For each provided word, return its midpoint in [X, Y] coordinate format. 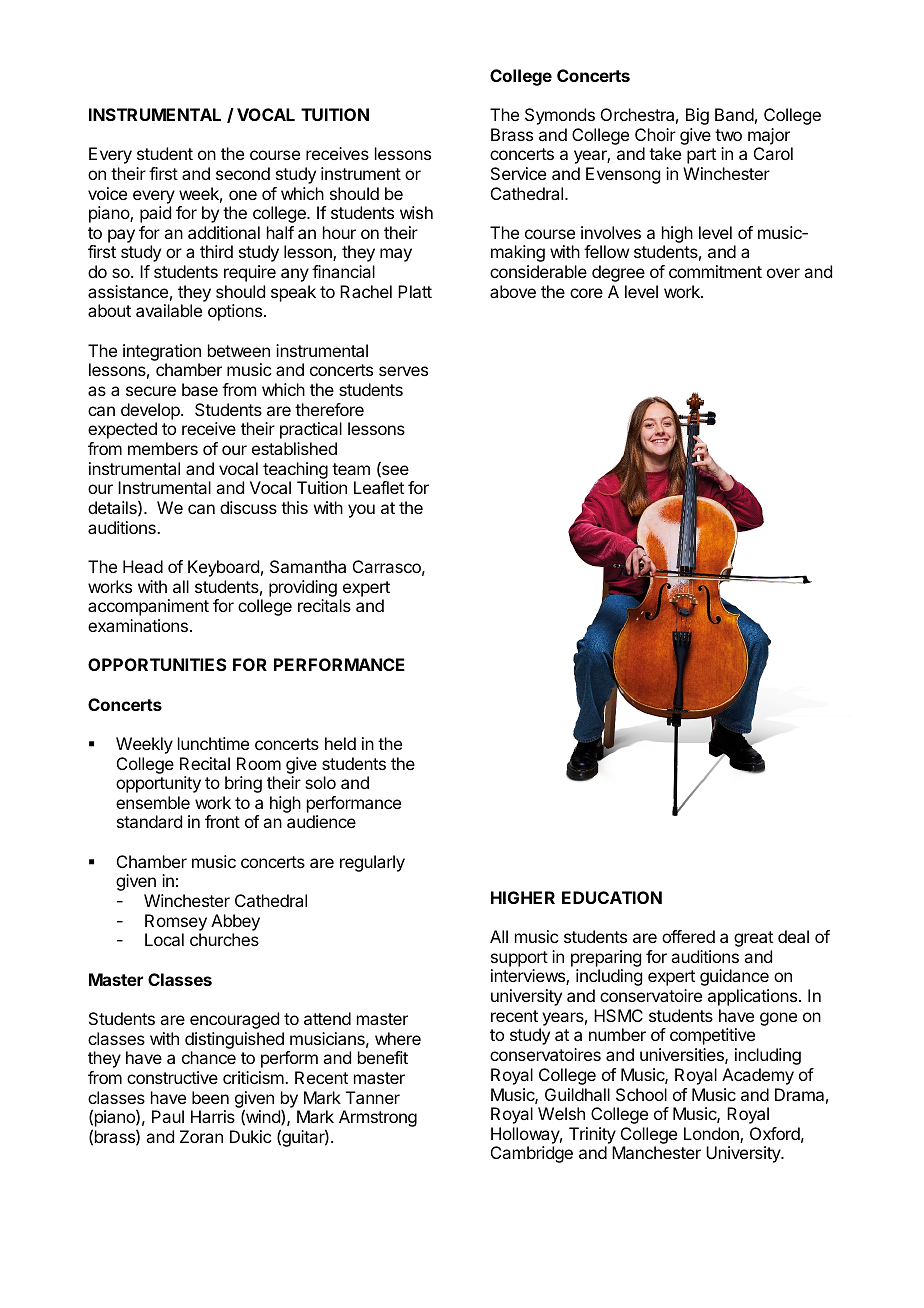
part [701, 156]
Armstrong [378, 1118]
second [243, 173]
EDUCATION [612, 897]
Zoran [201, 1136]
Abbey [235, 922]
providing [303, 588]
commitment [715, 271]
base [200, 389]
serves [403, 371]
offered [688, 936]
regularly [372, 863]
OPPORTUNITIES [157, 664]
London [712, 1135]
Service [518, 173]
